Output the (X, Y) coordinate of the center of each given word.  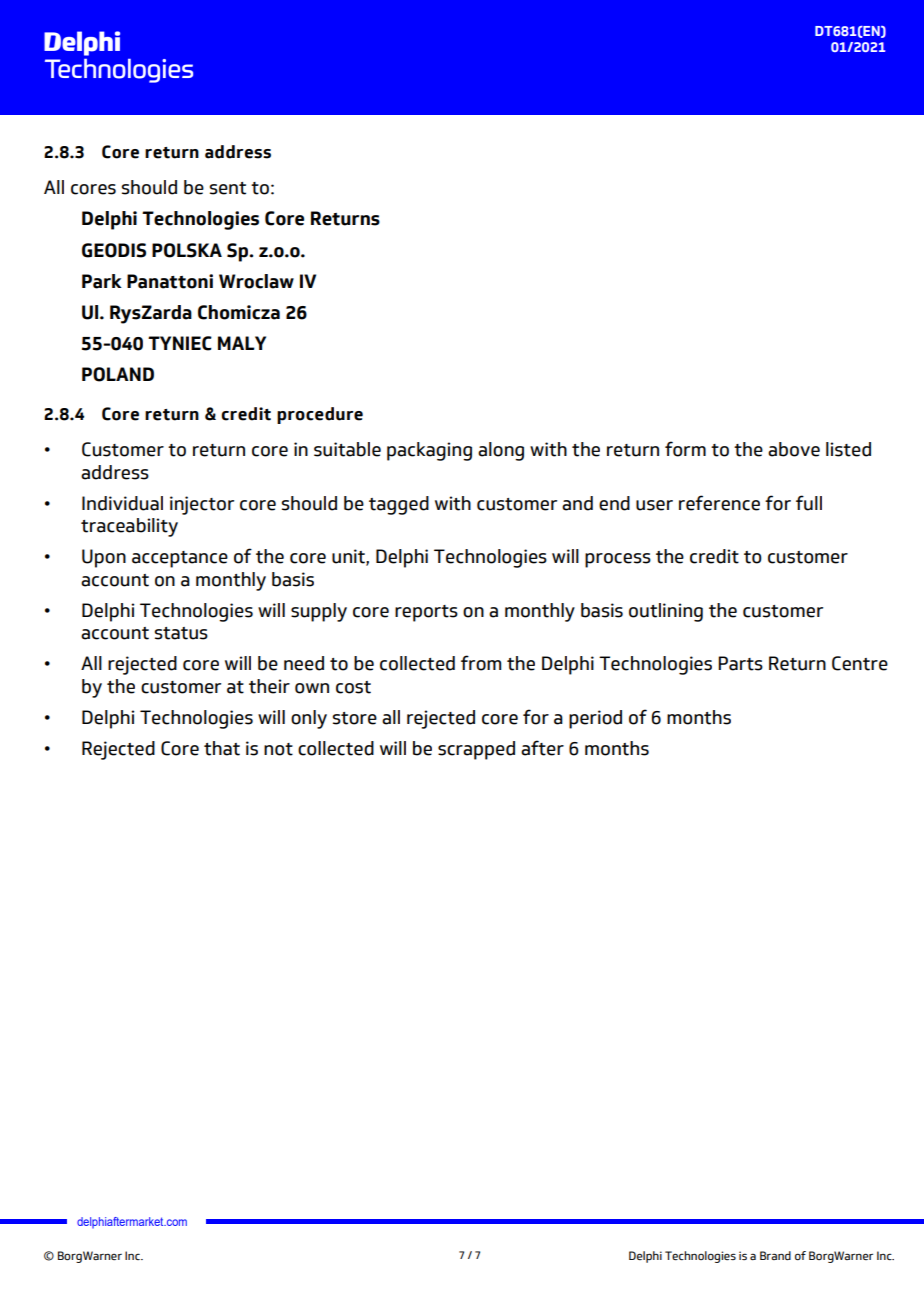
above (794, 449)
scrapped (476, 750)
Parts (740, 663)
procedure (320, 415)
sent (228, 188)
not (278, 749)
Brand (775, 1255)
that (222, 748)
